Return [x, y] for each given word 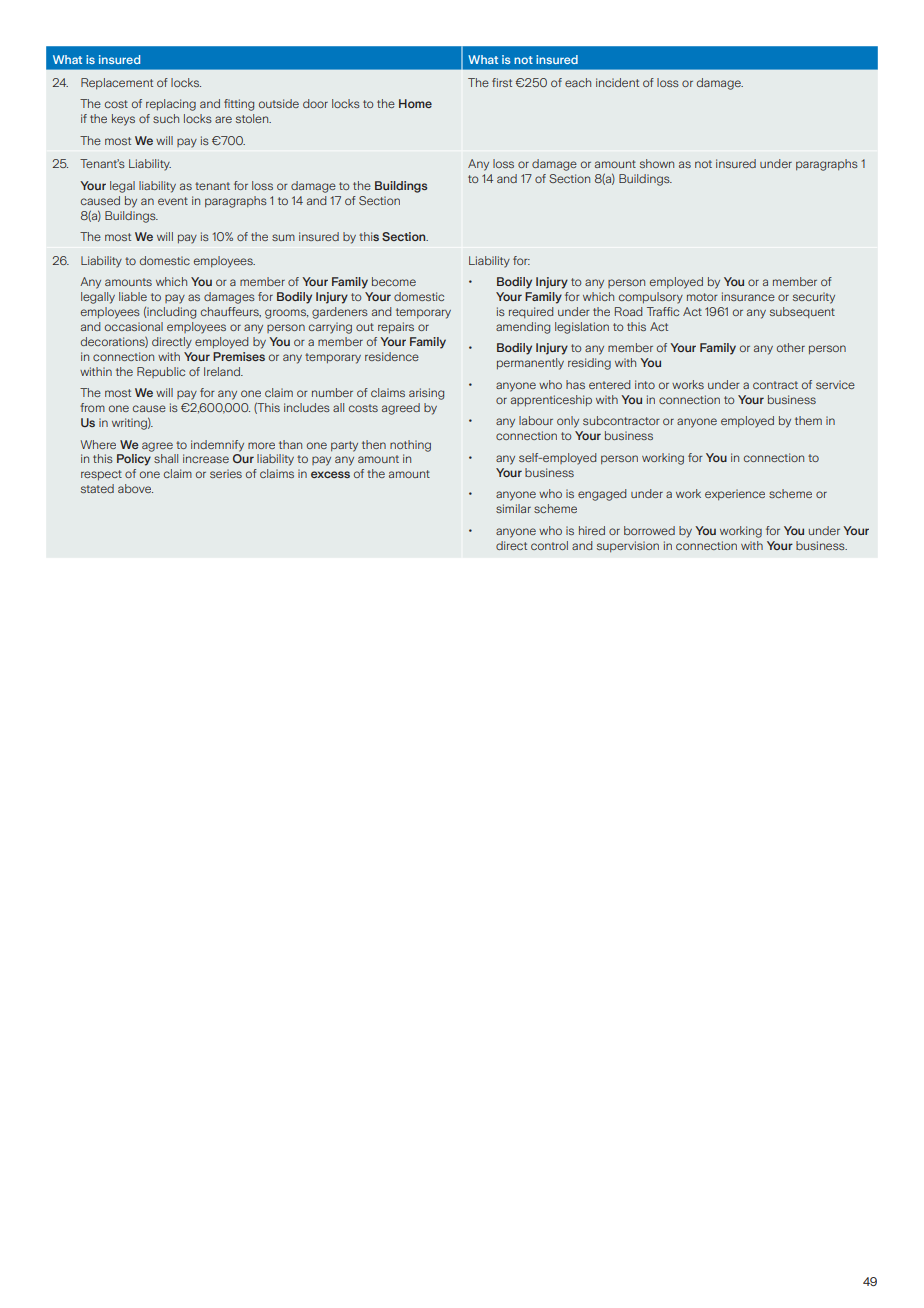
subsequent [802, 312]
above [135, 488]
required [531, 312]
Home [415, 103]
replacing [171, 105]
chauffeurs [231, 312]
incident [617, 82]
